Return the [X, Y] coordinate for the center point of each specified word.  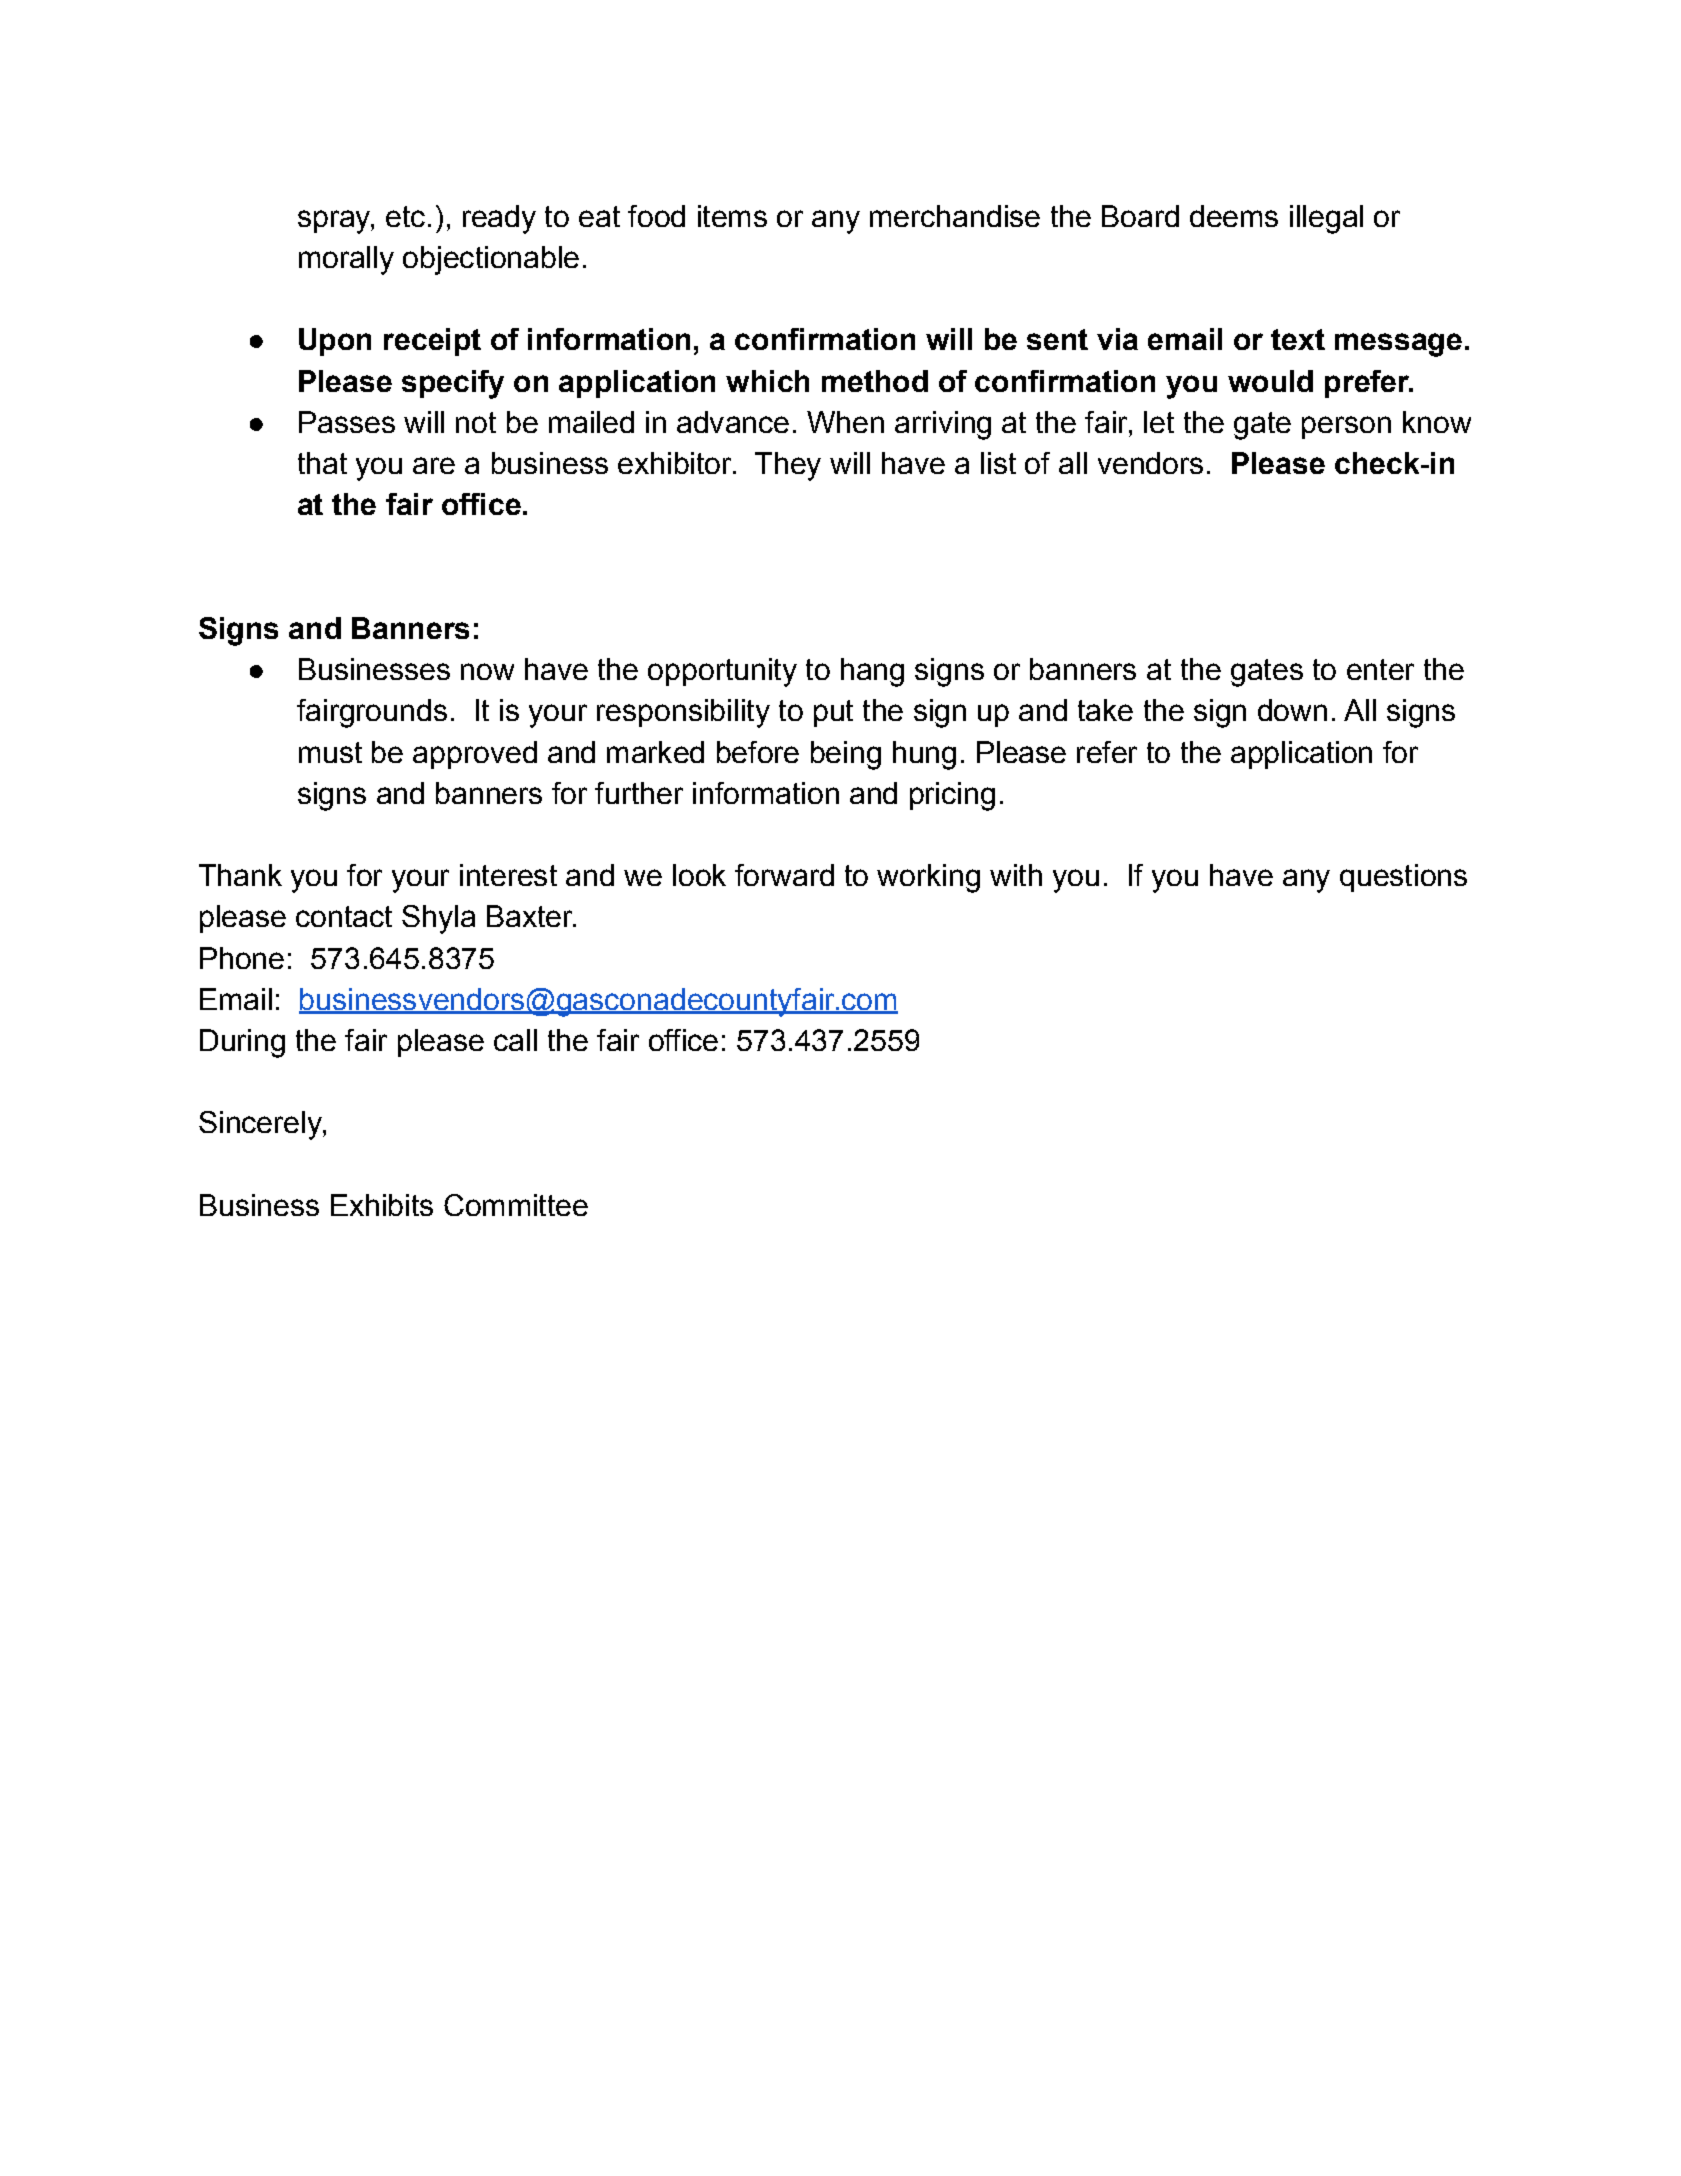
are [434, 465]
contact [344, 916]
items [732, 216]
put [833, 713]
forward [784, 875]
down [1292, 710]
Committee [516, 1205]
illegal [1326, 219]
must [330, 752]
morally [346, 260]
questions [1403, 878]
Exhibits [382, 1205]
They [788, 466]
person [1346, 427]
